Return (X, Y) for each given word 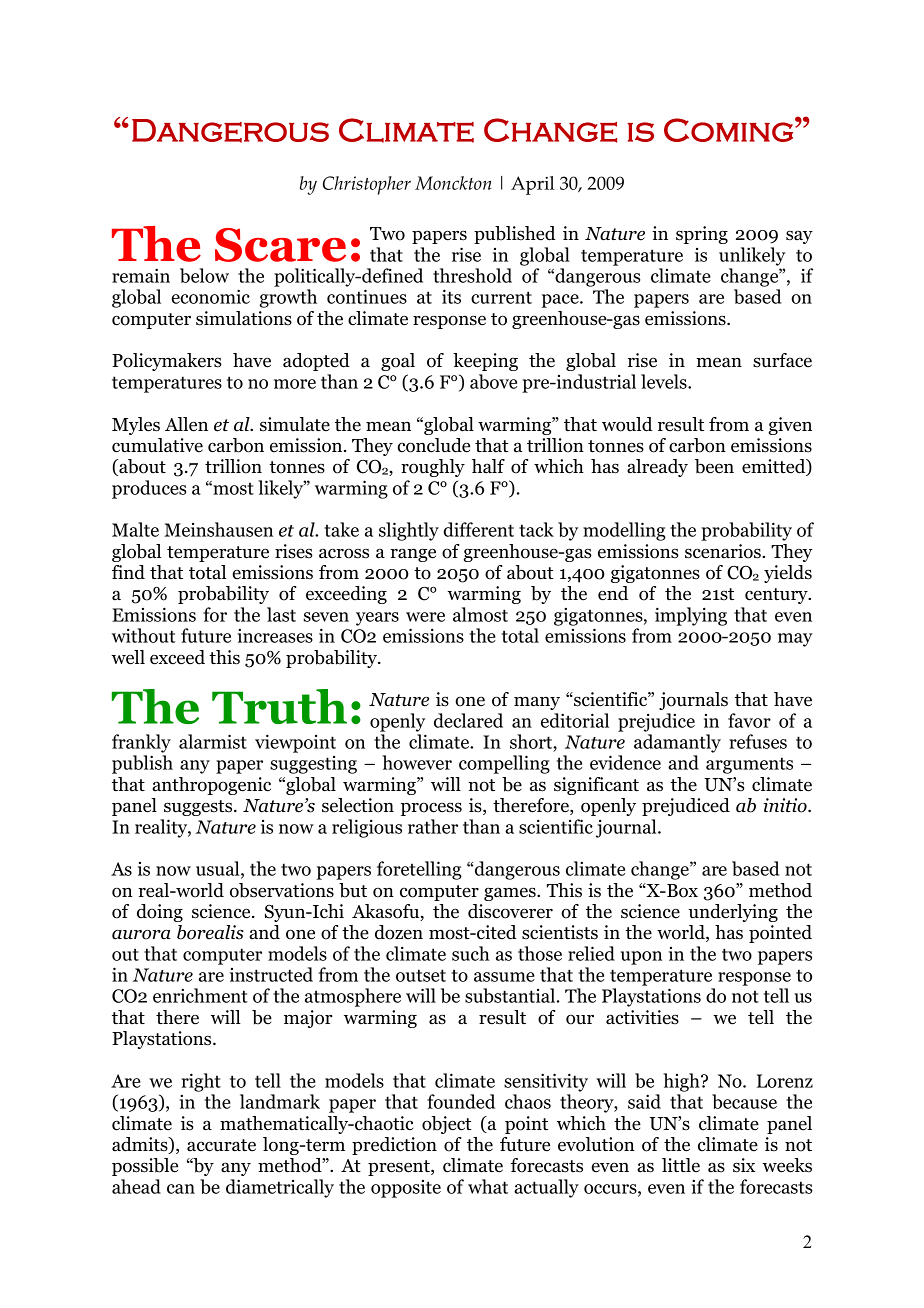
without (143, 635)
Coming (728, 130)
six (744, 1165)
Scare (280, 245)
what (488, 1186)
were (425, 617)
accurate (221, 1145)
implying (691, 616)
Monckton (453, 183)
